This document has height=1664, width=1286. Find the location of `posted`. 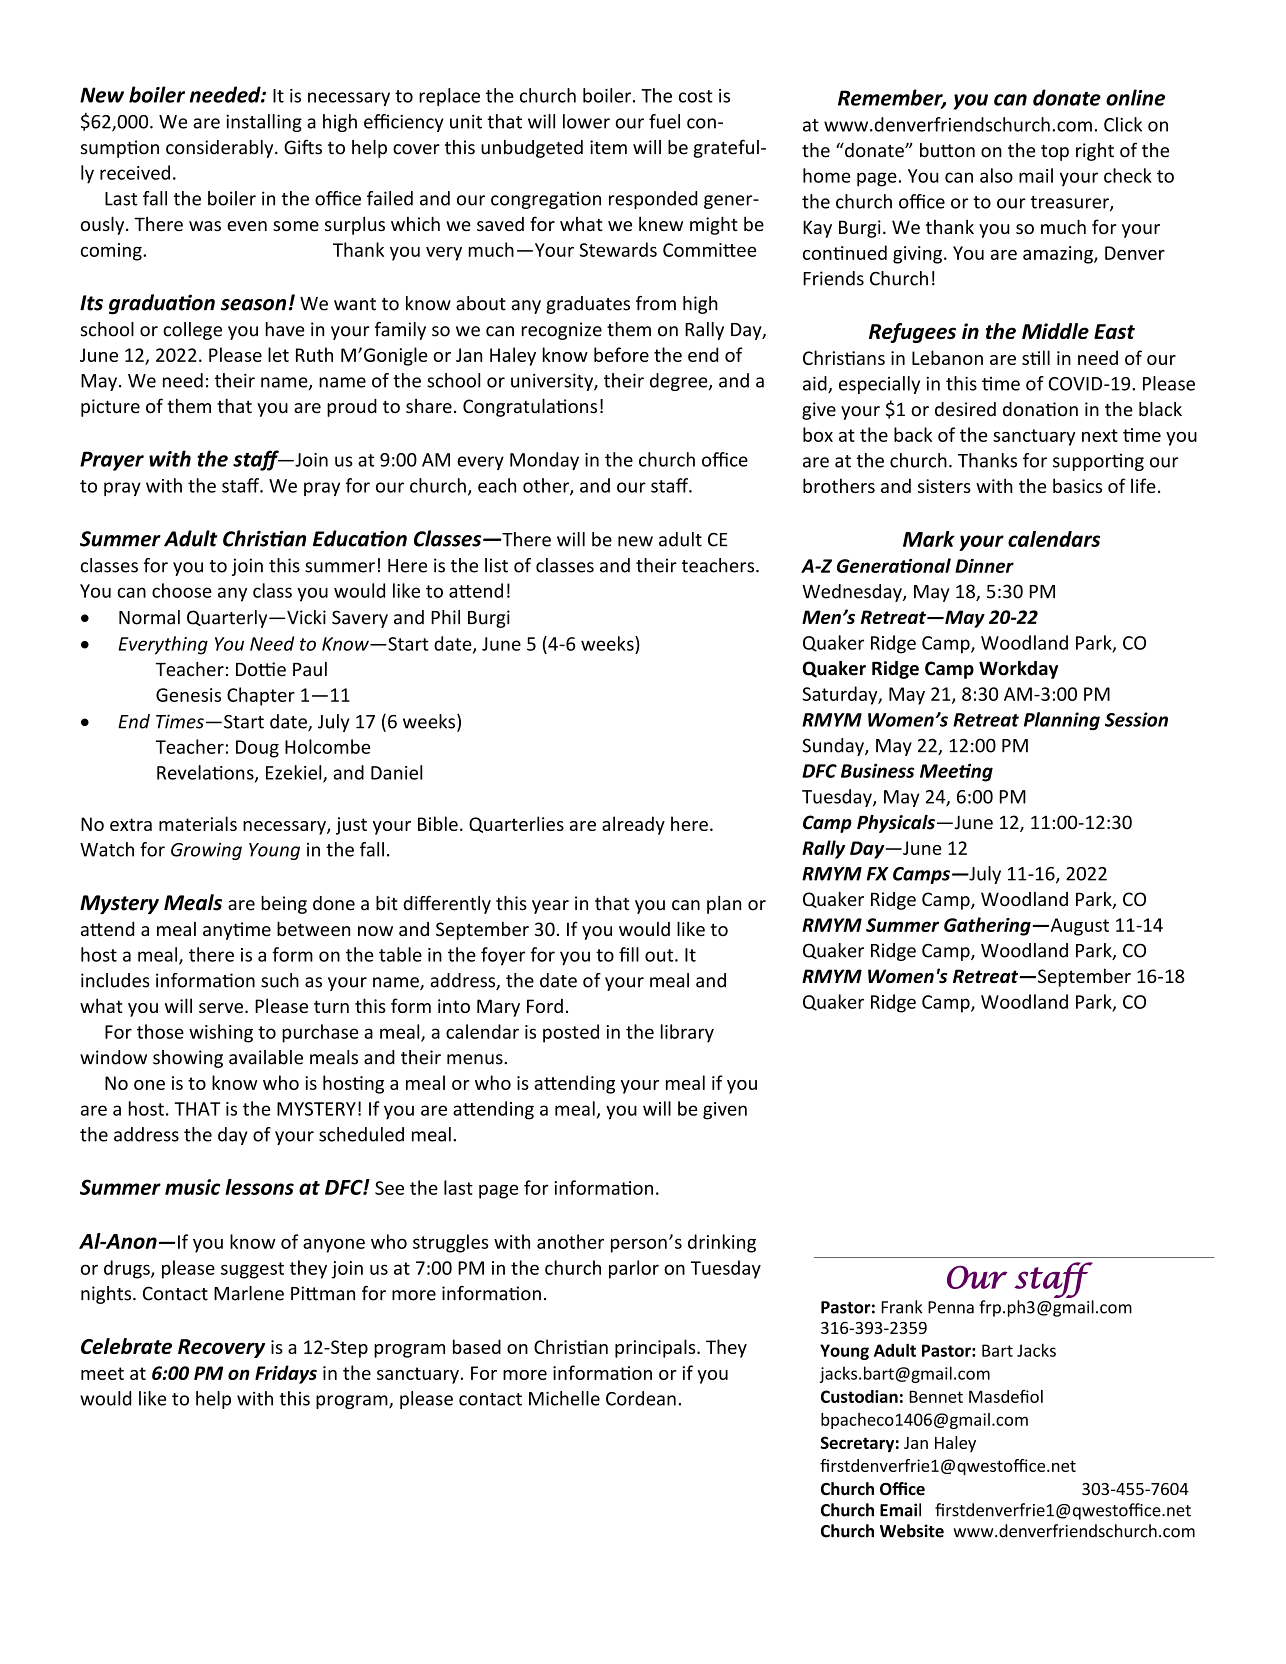

posted is located at coordinates (571, 1033).
